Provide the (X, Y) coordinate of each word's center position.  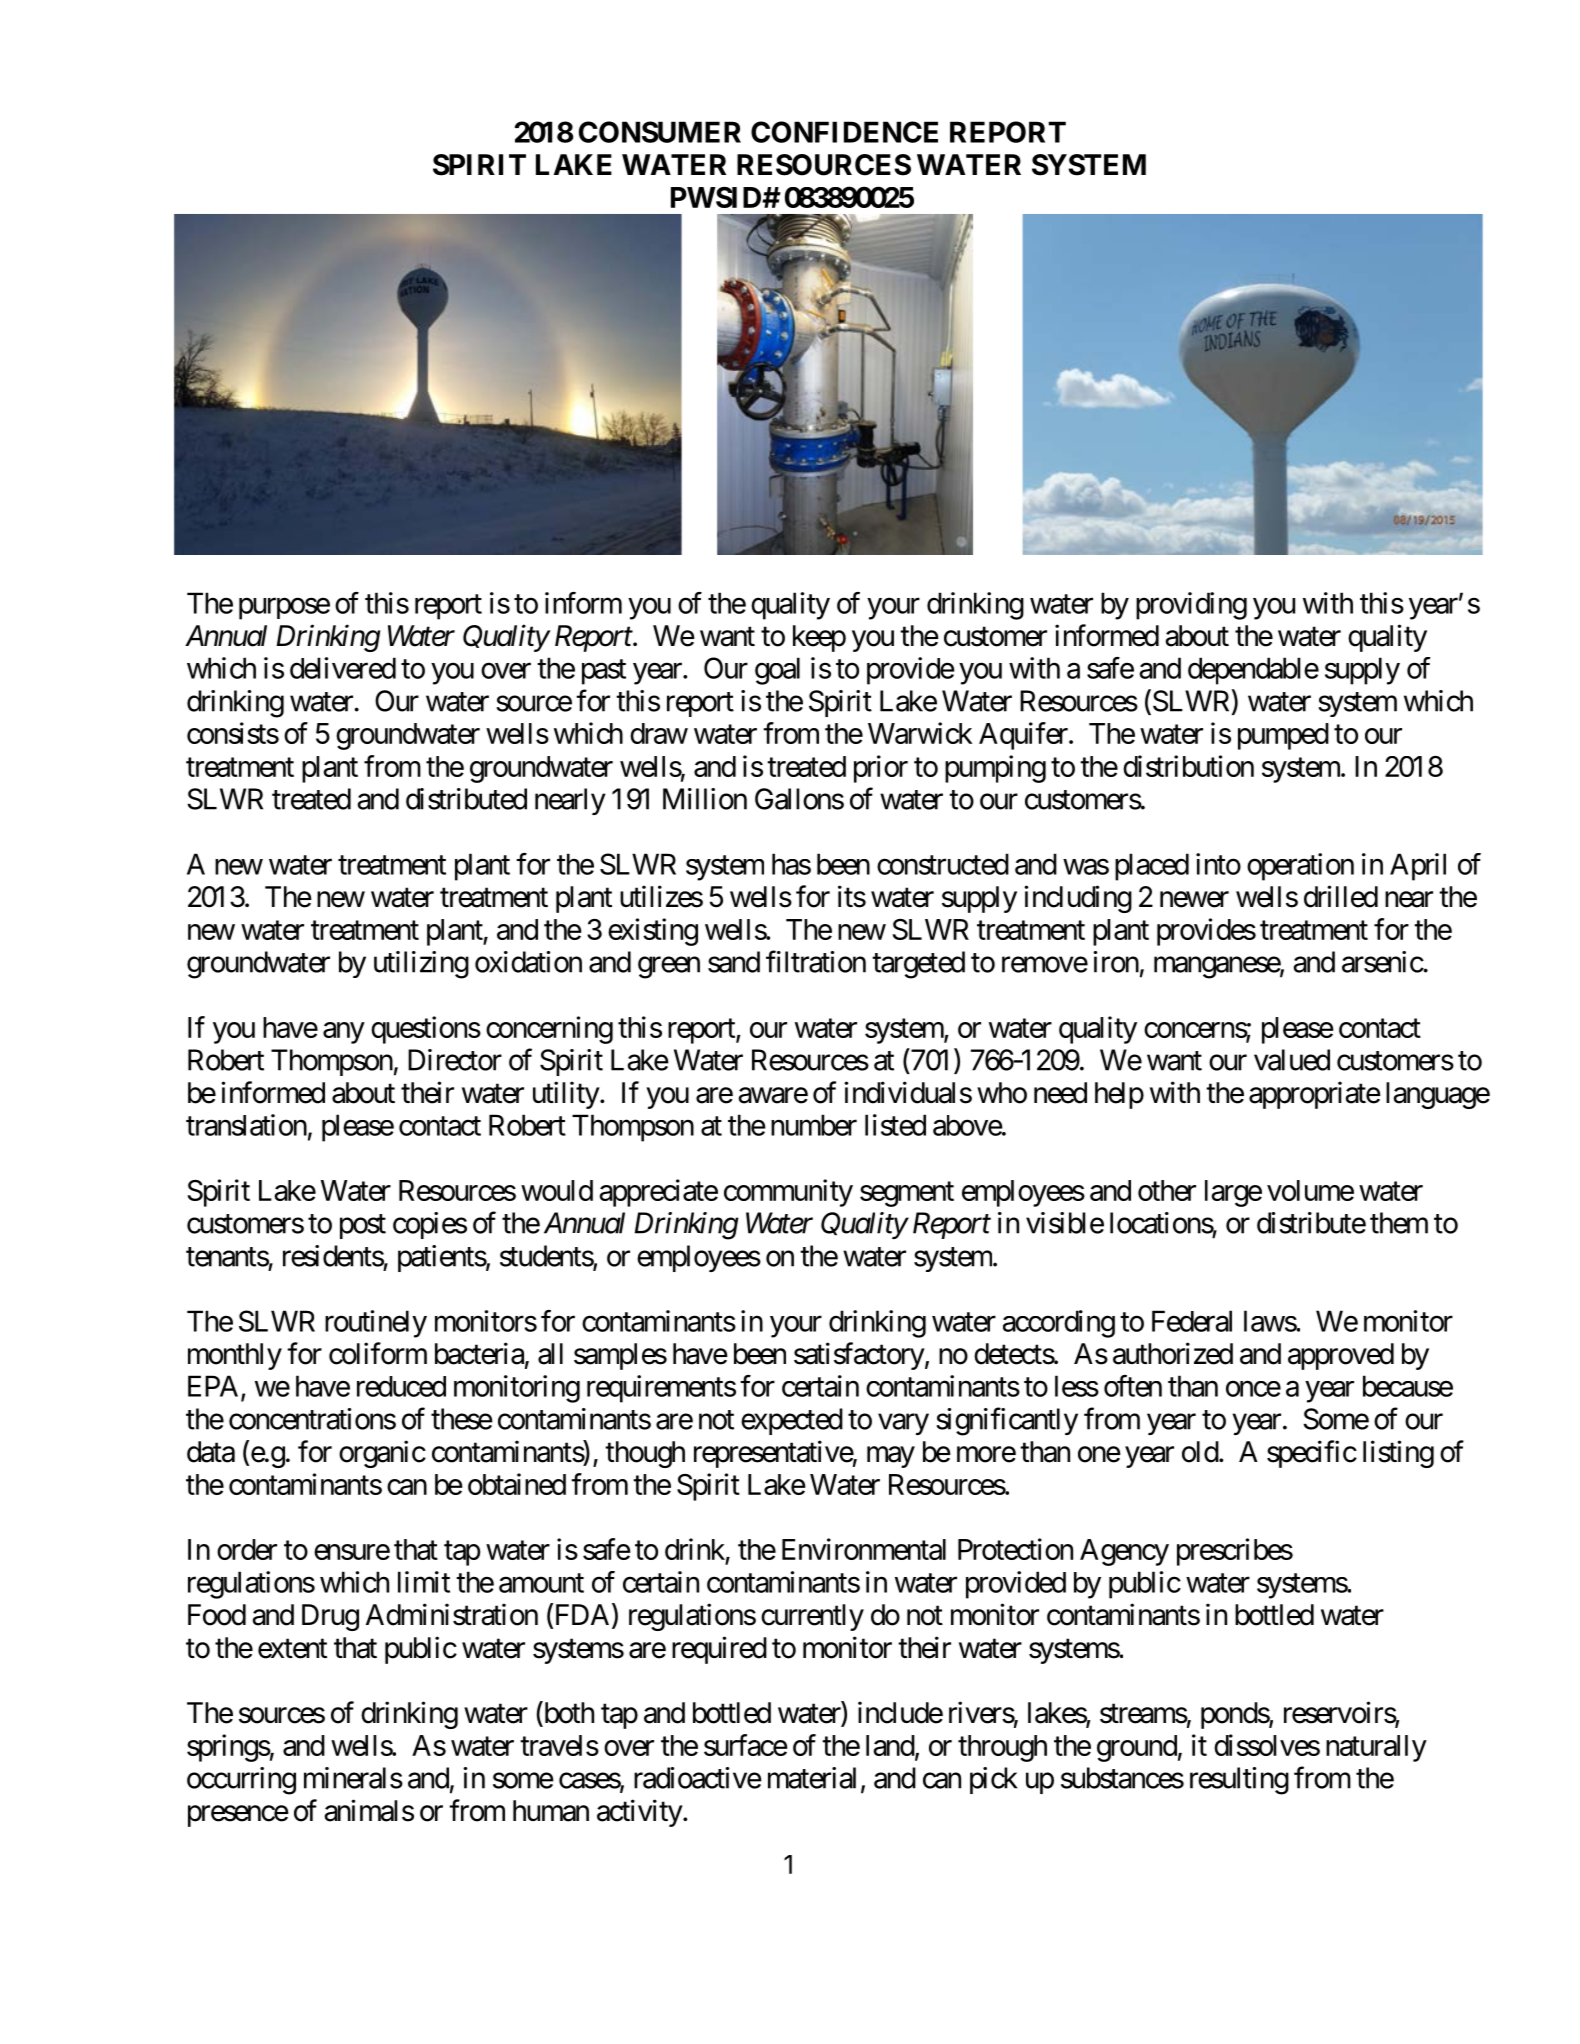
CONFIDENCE (844, 132)
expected (792, 1421)
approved (1341, 1356)
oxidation (528, 962)
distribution (1188, 766)
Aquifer (1023, 736)
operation (1300, 867)
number (814, 1125)
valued (1292, 1060)
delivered (343, 668)
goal (777, 671)
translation (246, 1125)
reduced (401, 1386)
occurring (241, 1781)
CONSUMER (660, 132)
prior (881, 769)
